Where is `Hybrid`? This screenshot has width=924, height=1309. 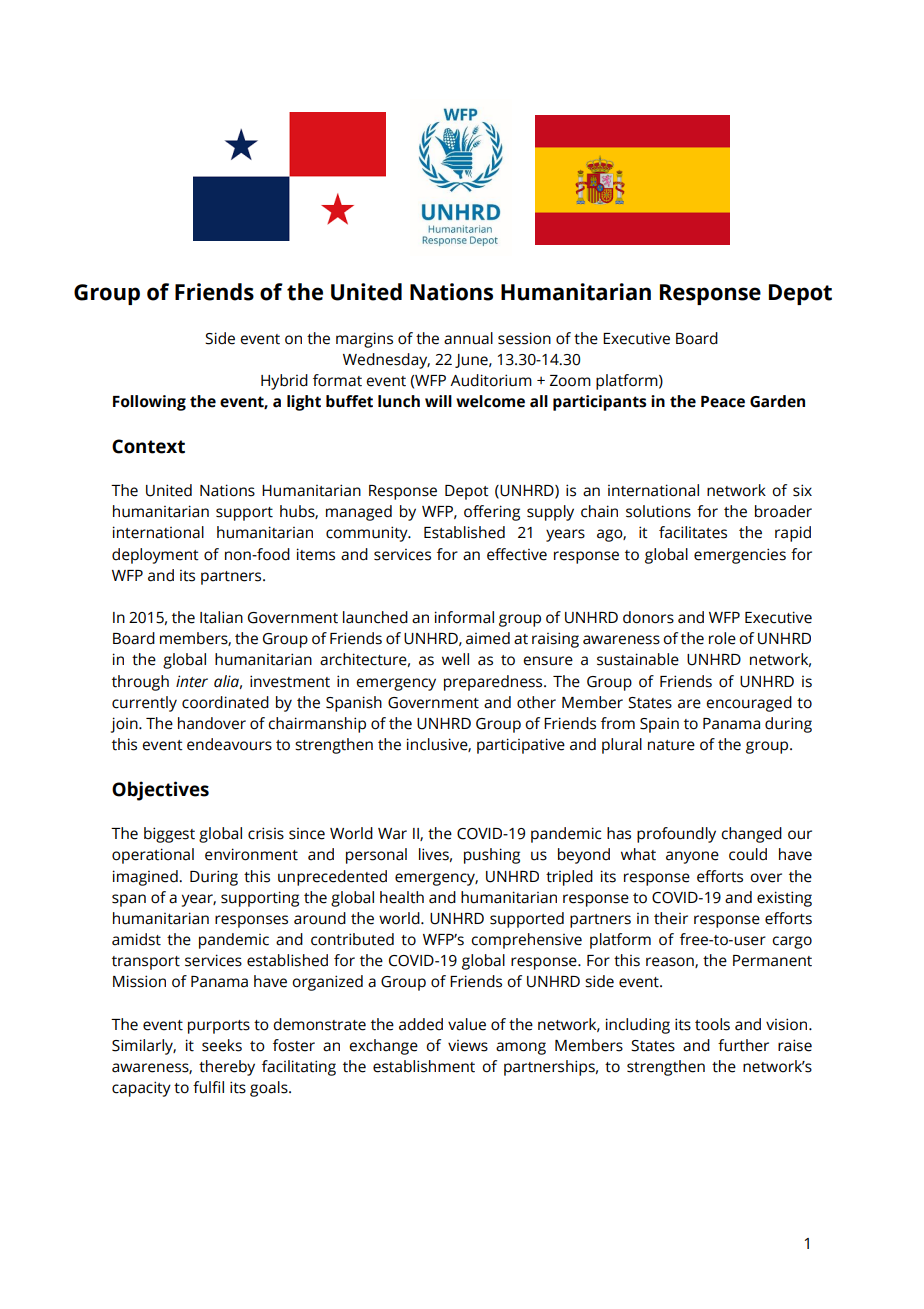 Hybrid is located at coordinates (284, 382).
